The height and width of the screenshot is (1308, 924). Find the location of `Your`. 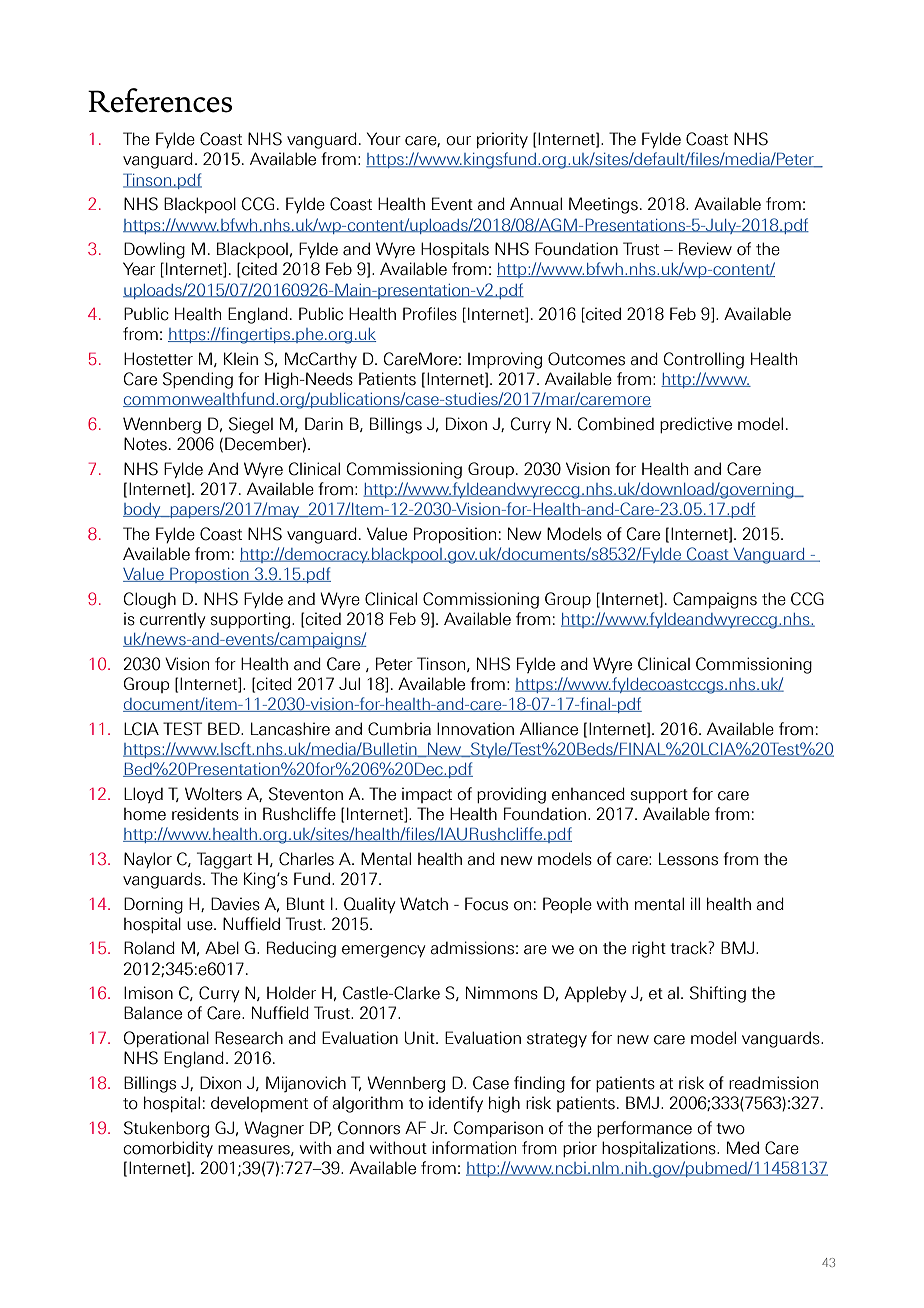

Your is located at coordinates (384, 139).
